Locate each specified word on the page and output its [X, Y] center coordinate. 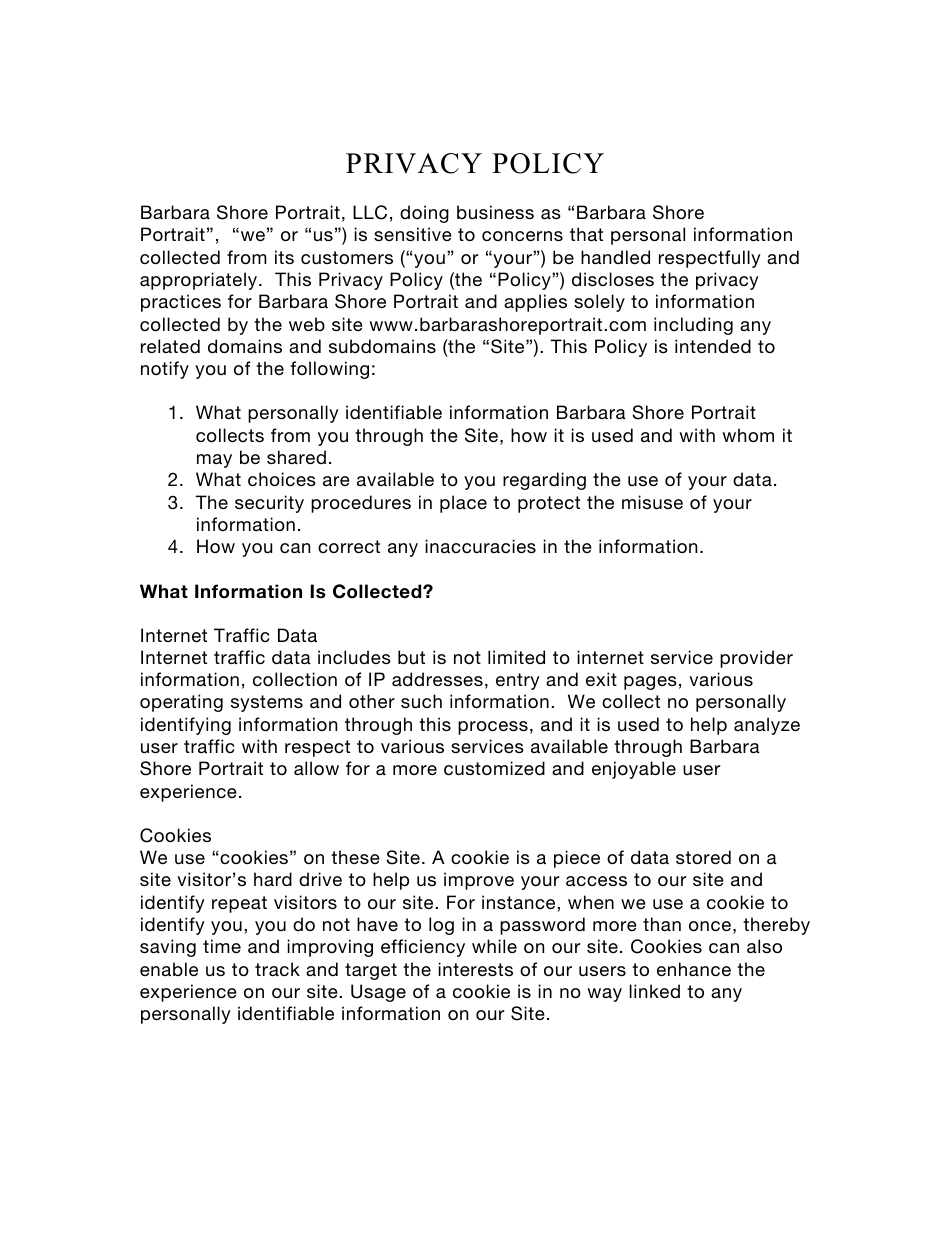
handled [615, 257]
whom [748, 435]
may [214, 461]
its [284, 257]
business [495, 212]
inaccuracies [480, 546]
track [277, 969]
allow [316, 768]
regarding [544, 481]
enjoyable [634, 770]
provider [756, 659]
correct [349, 546]
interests [475, 969]
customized [494, 768]
